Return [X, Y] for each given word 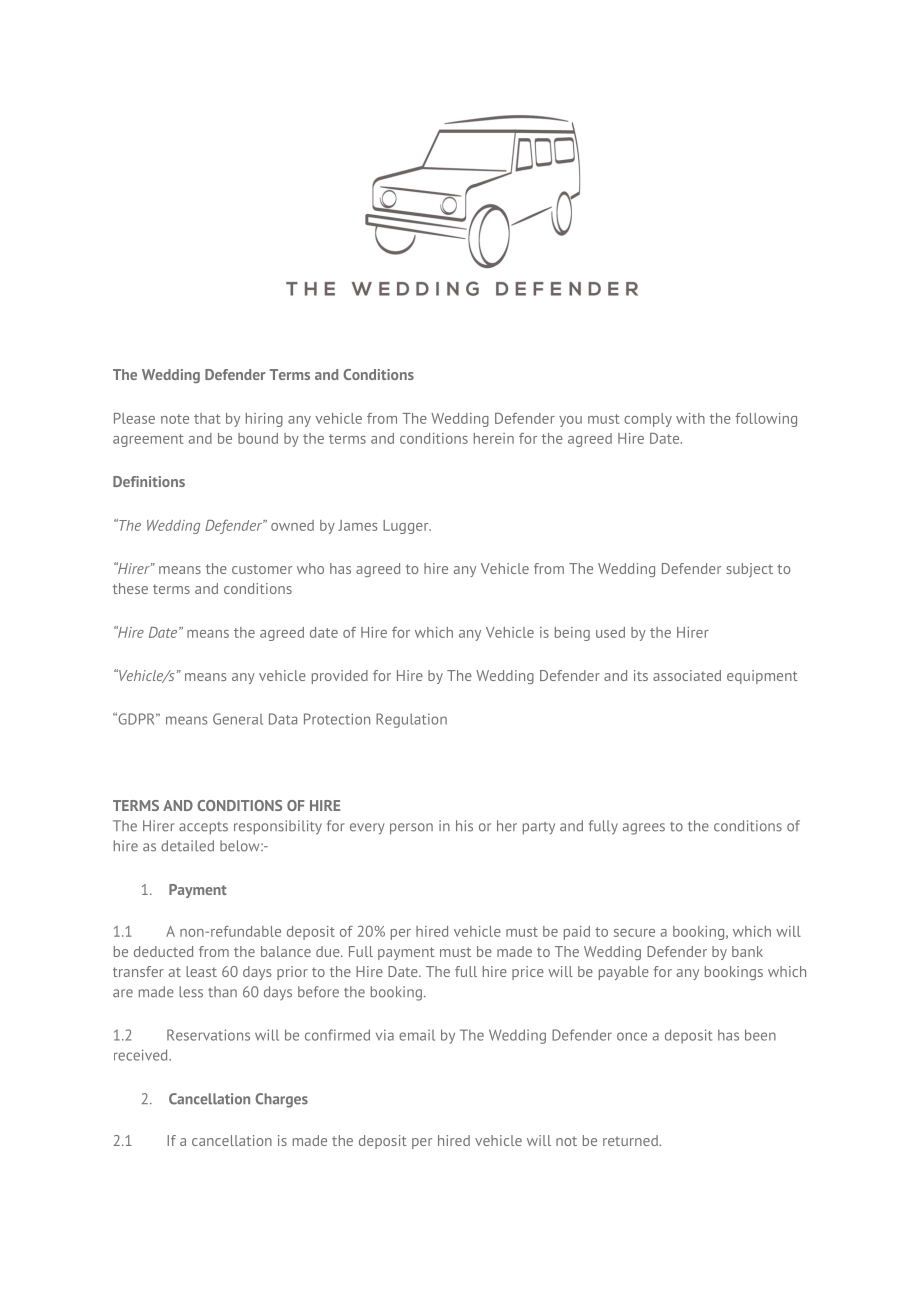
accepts [203, 828]
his [464, 826]
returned [631, 1140]
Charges [281, 1100]
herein [494, 438]
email [417, 1035]
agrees [644, 829]
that [207, 418]
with [690, 418]
